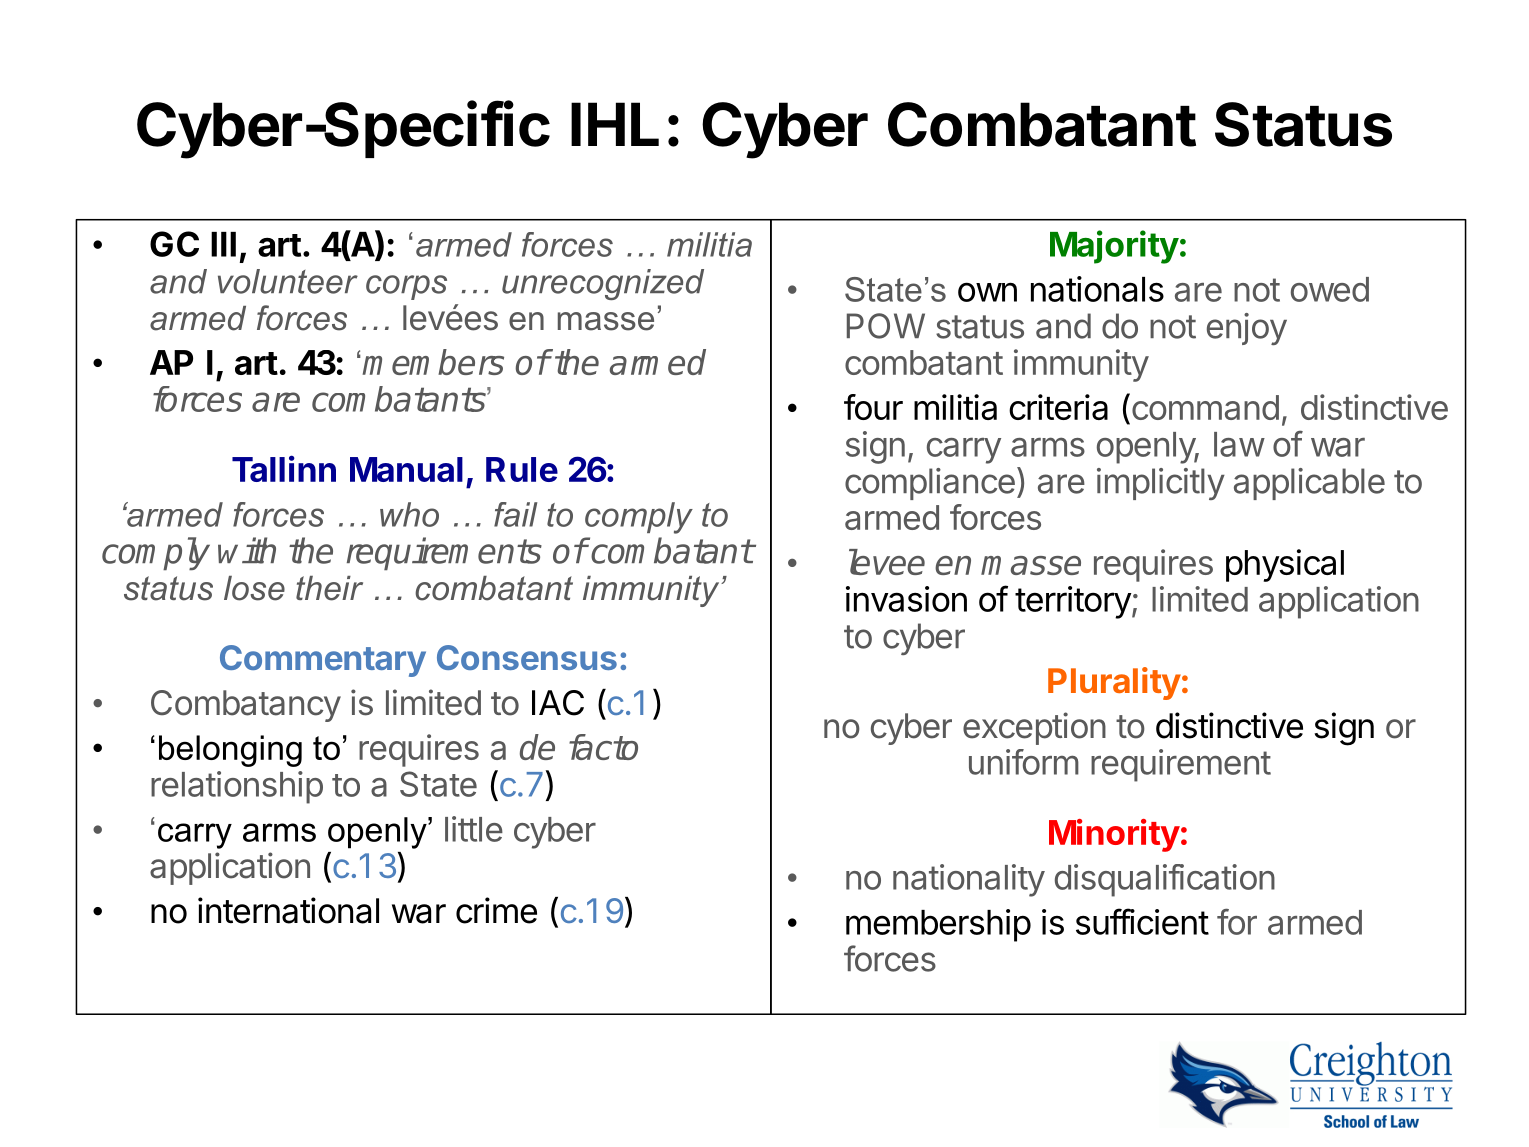 This document has width=1529, height=1147. What do you see at coordinates (409, 514) in the document?
I see `who` at bounding box center [409, 514].
